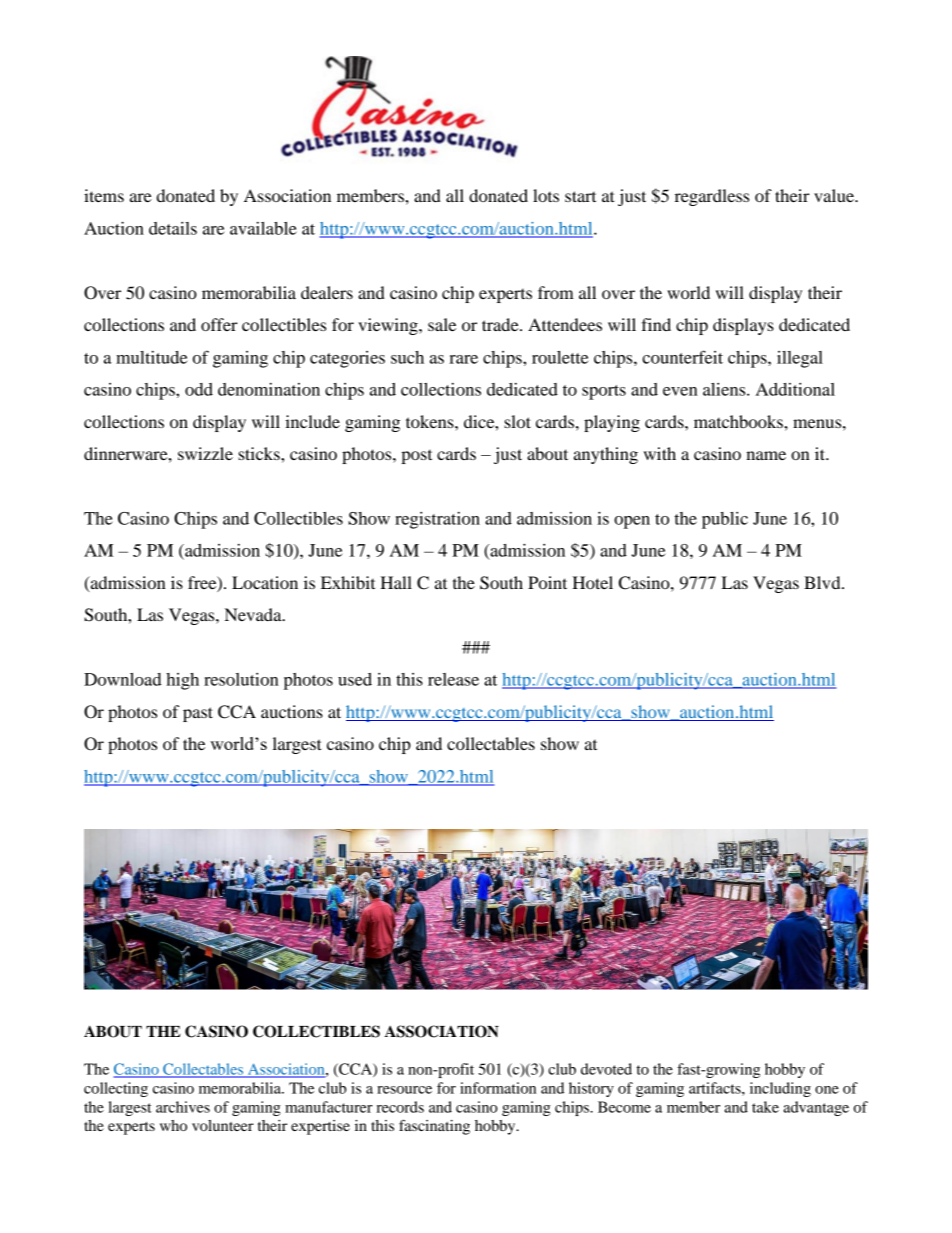 The height and width of the image is (1233, 952). Describe the element at coordinates (765, 1107) in the image. I see `take` at that location.
